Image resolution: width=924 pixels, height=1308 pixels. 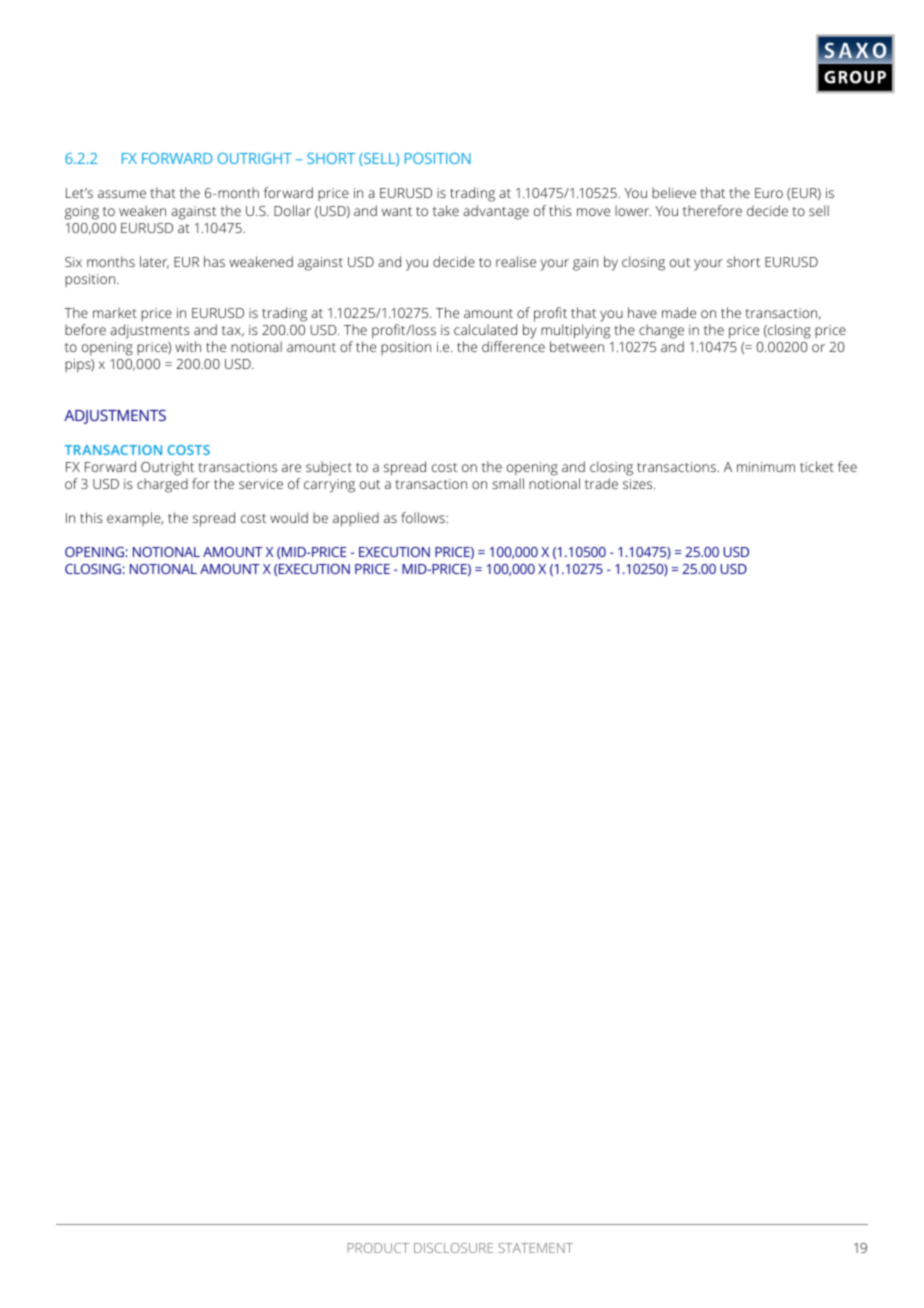 What do you see at coordinates (446, 210) in the screenshot?
I see `take` at bounding box center [446, 210].
